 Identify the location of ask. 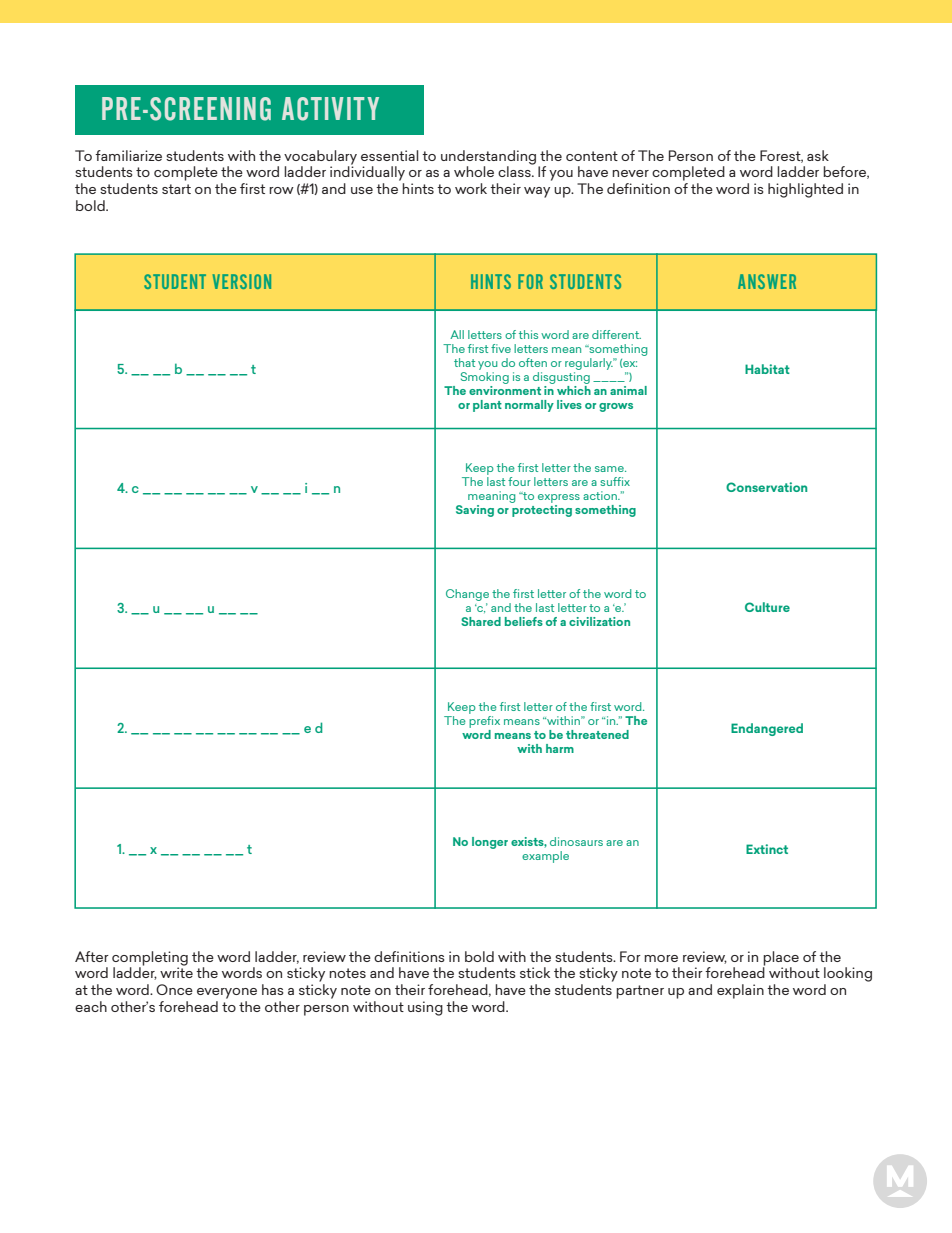
(818, 155).
